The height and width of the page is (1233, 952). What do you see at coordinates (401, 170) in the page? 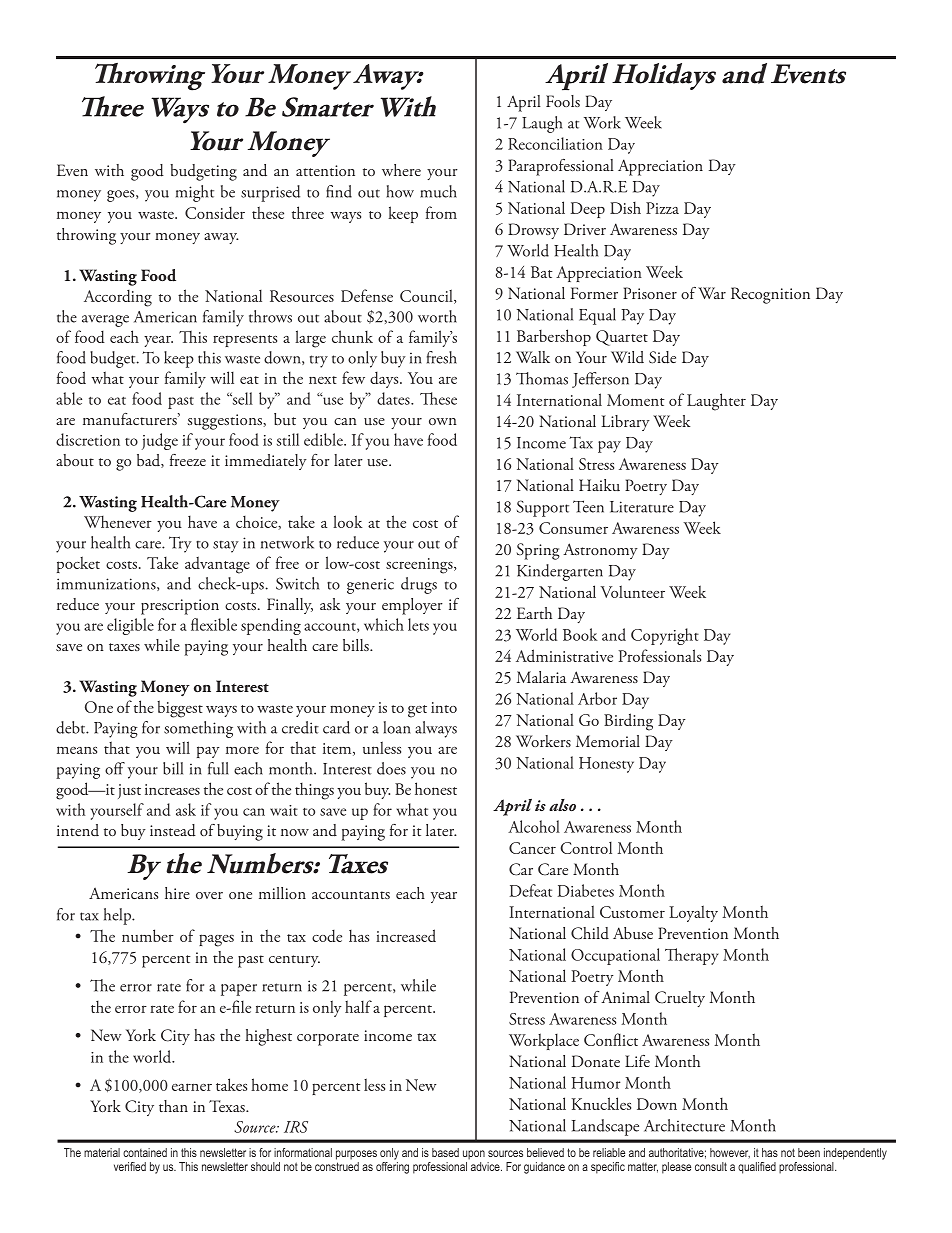
I see `where` at bounding box center [401, 170].
